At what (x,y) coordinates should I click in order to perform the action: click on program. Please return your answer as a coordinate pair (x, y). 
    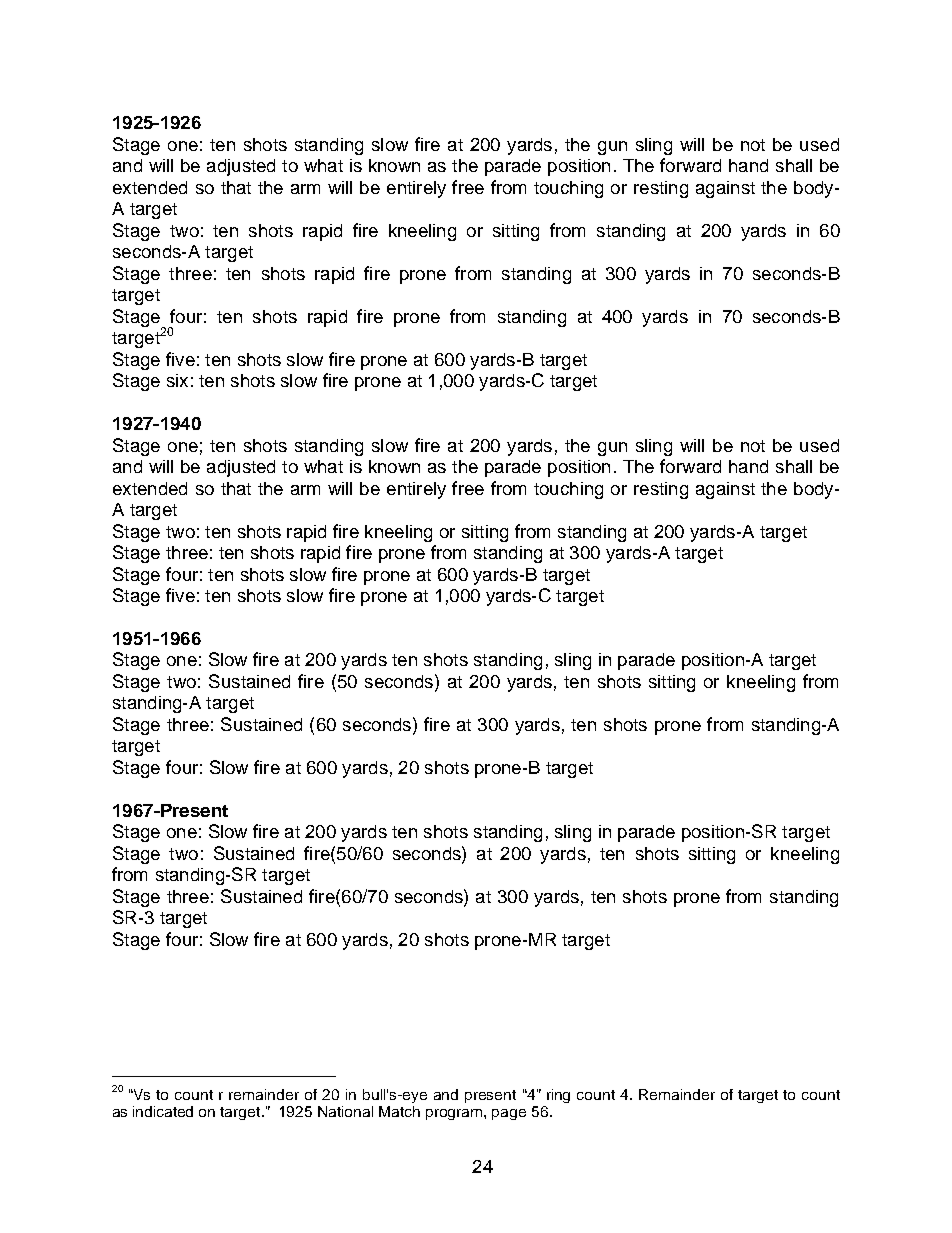
    Looking at the image, I should click on (455, 1114).
